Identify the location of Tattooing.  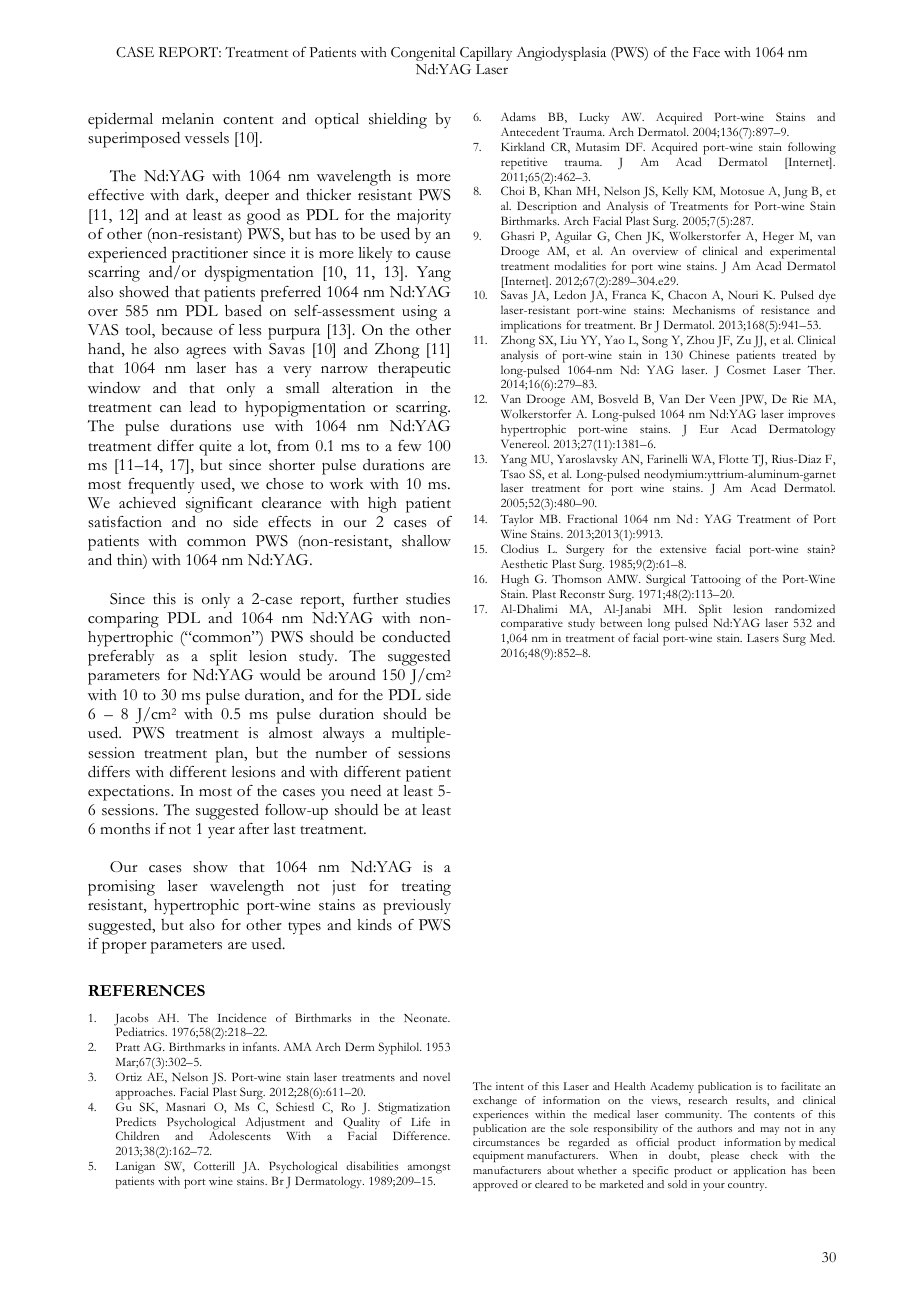
(716, 580).
